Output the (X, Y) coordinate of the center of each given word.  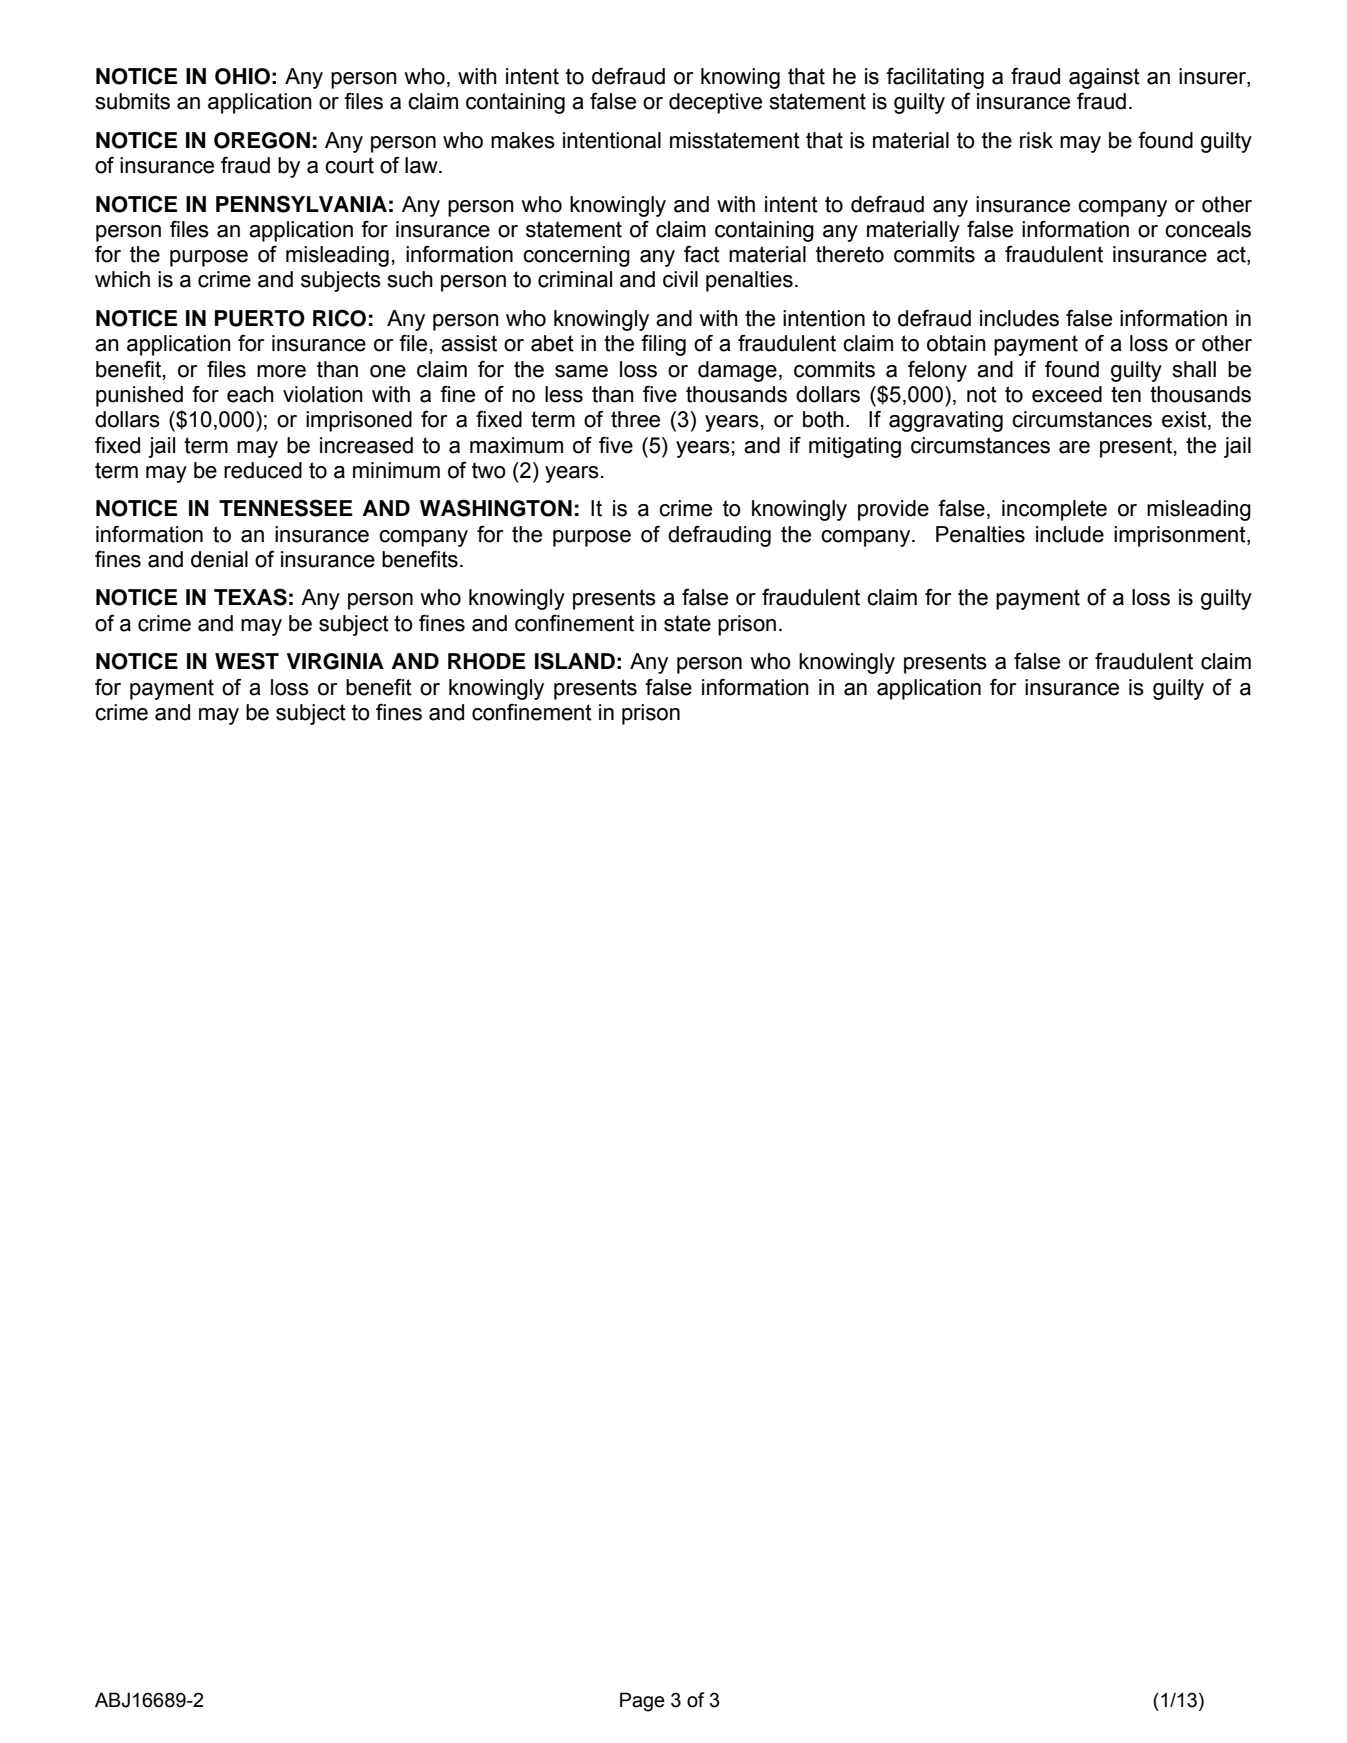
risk (1036, 140)
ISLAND (575, 661)
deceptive (715, 103)
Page (642, 1702)
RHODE (486, 661)
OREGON (262, 140)
